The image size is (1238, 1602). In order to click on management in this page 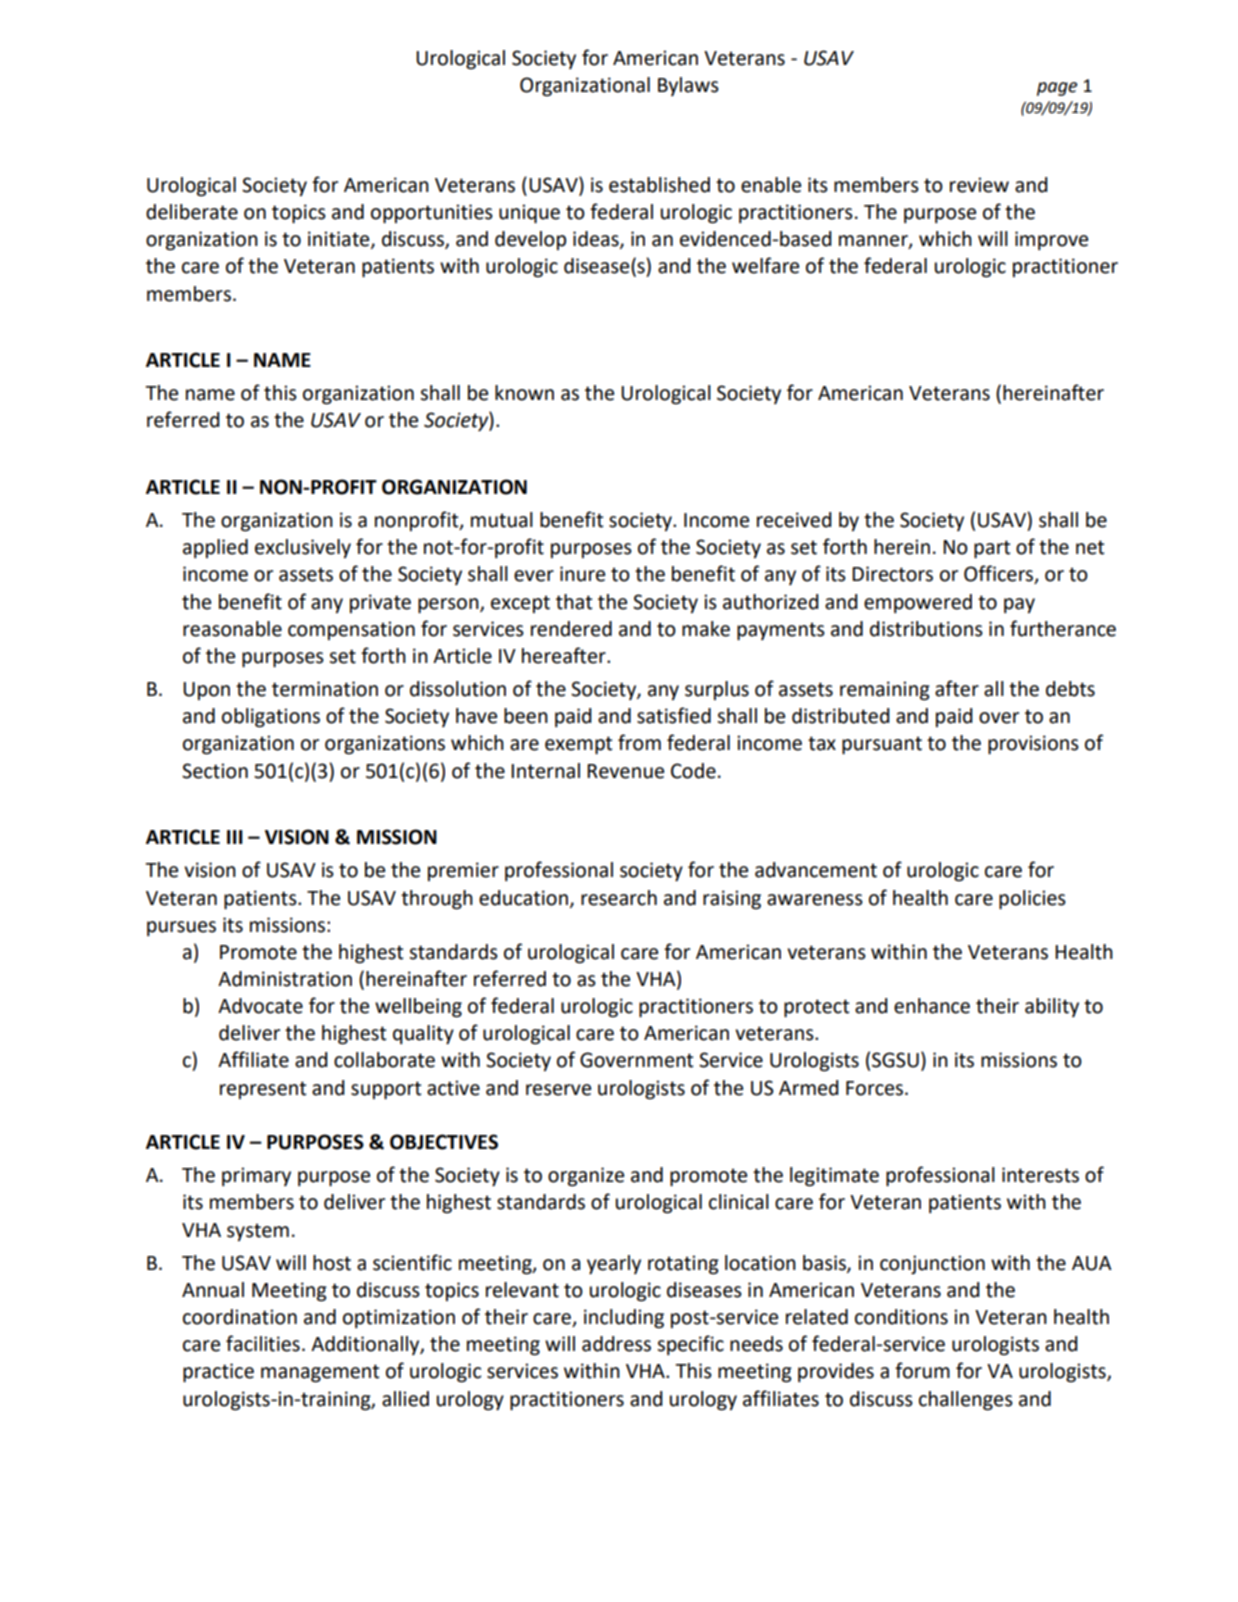, I will do `click(320, 1373)`.
